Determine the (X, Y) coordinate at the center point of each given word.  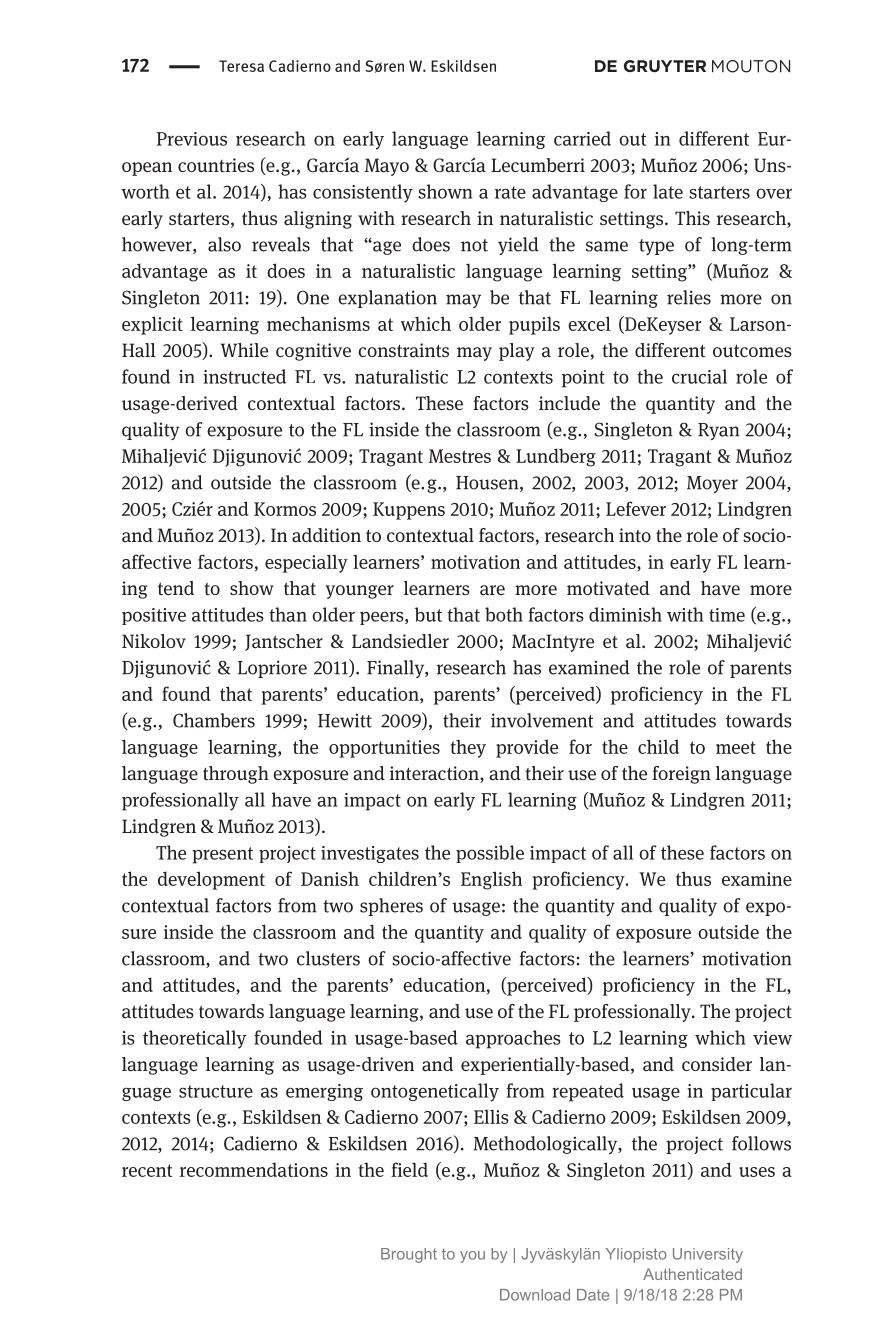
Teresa (241, 66)
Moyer (712, 484)
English (491, 880)
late (668, 191)
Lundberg (556, 457)
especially (306, 563)
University (708, 1255)
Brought (409, 1255)
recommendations (254, 1169)
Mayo (387, 167)
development (211, 880)
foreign (681, 775)
